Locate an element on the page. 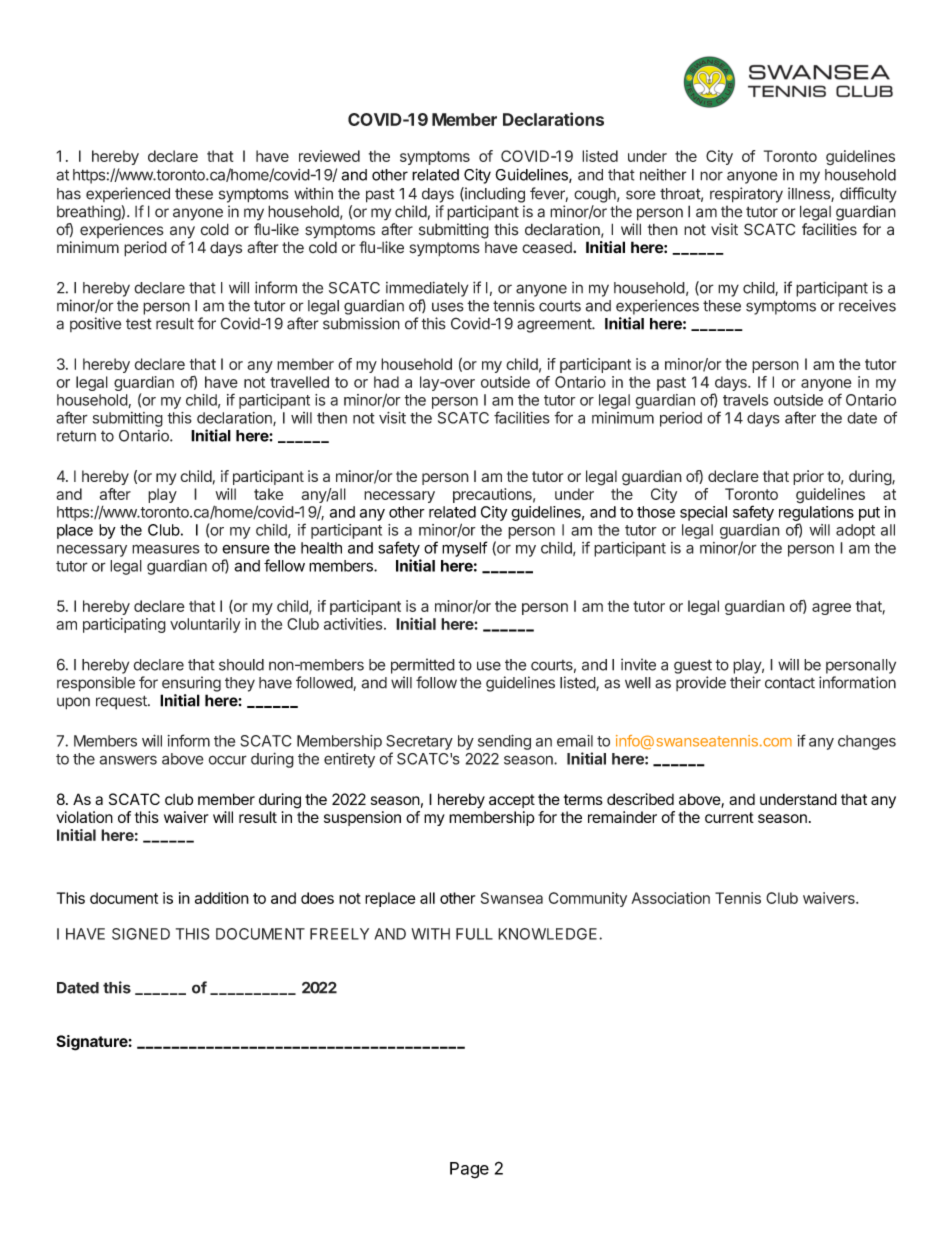 This page has width=952, height=1233. regulations is located at coordinates (816, 513).
